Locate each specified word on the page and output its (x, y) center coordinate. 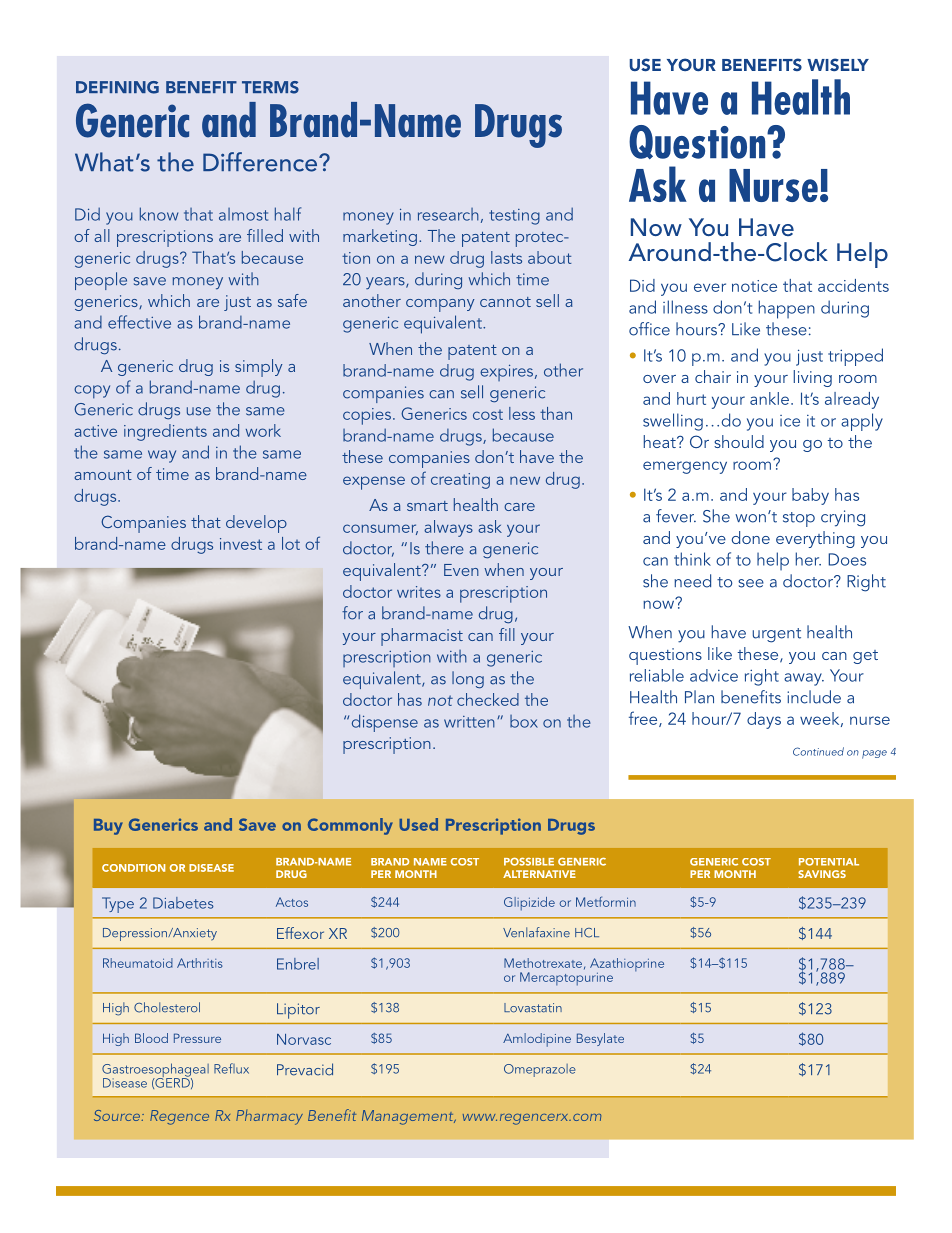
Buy (108, 827)
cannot (505, 302)
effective (139, 322)
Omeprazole (540, 1070)
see (751, 583)
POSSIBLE (529, 862)
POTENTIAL (829, 862)
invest (241, 544)
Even (461, 570)
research (448, 214)
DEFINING (117, 87)
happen (787, 309)
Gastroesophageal (155, 1071)
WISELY (838, 64)
